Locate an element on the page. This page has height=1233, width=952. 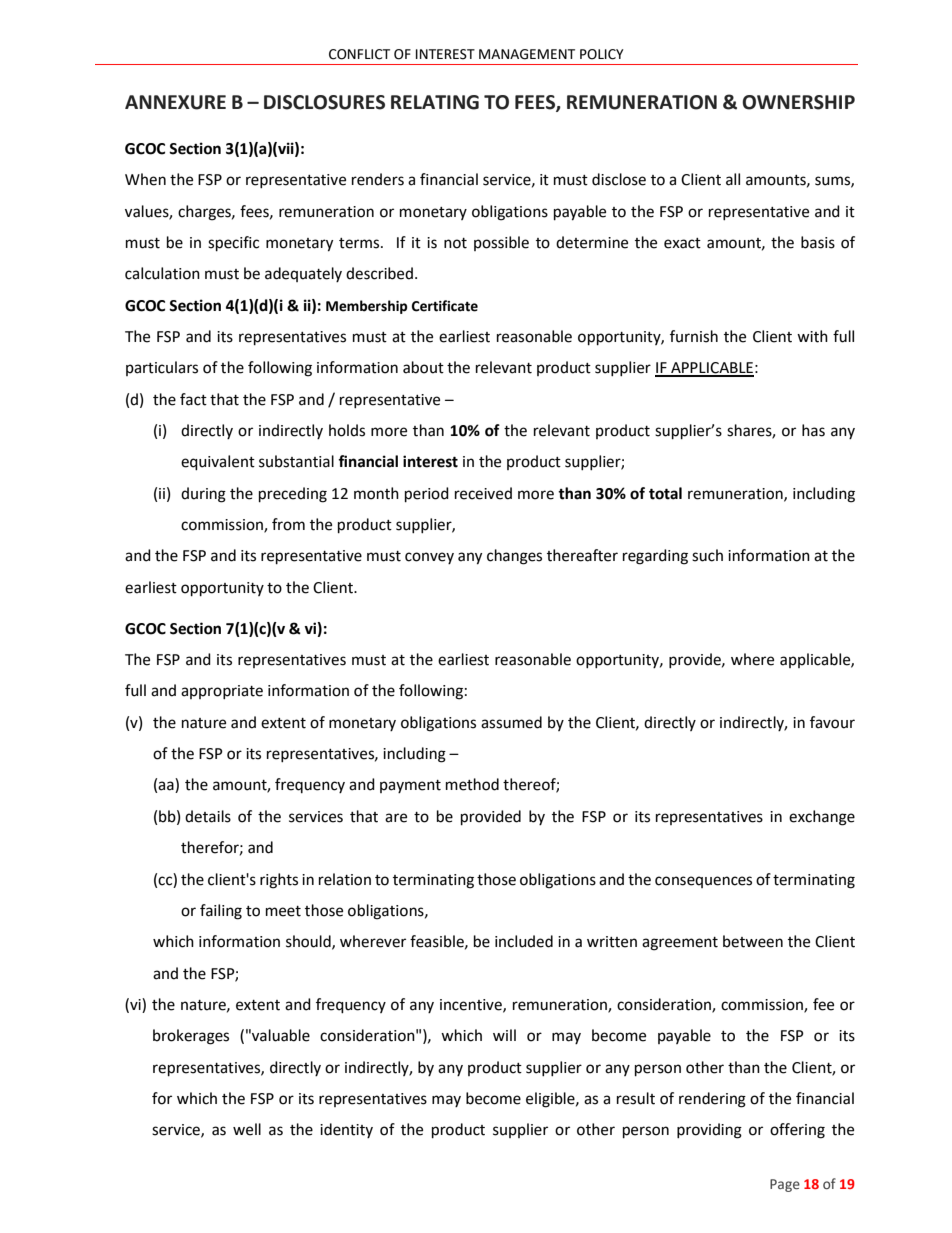
MANAGEMENT is located at coordinates (527, 54).
